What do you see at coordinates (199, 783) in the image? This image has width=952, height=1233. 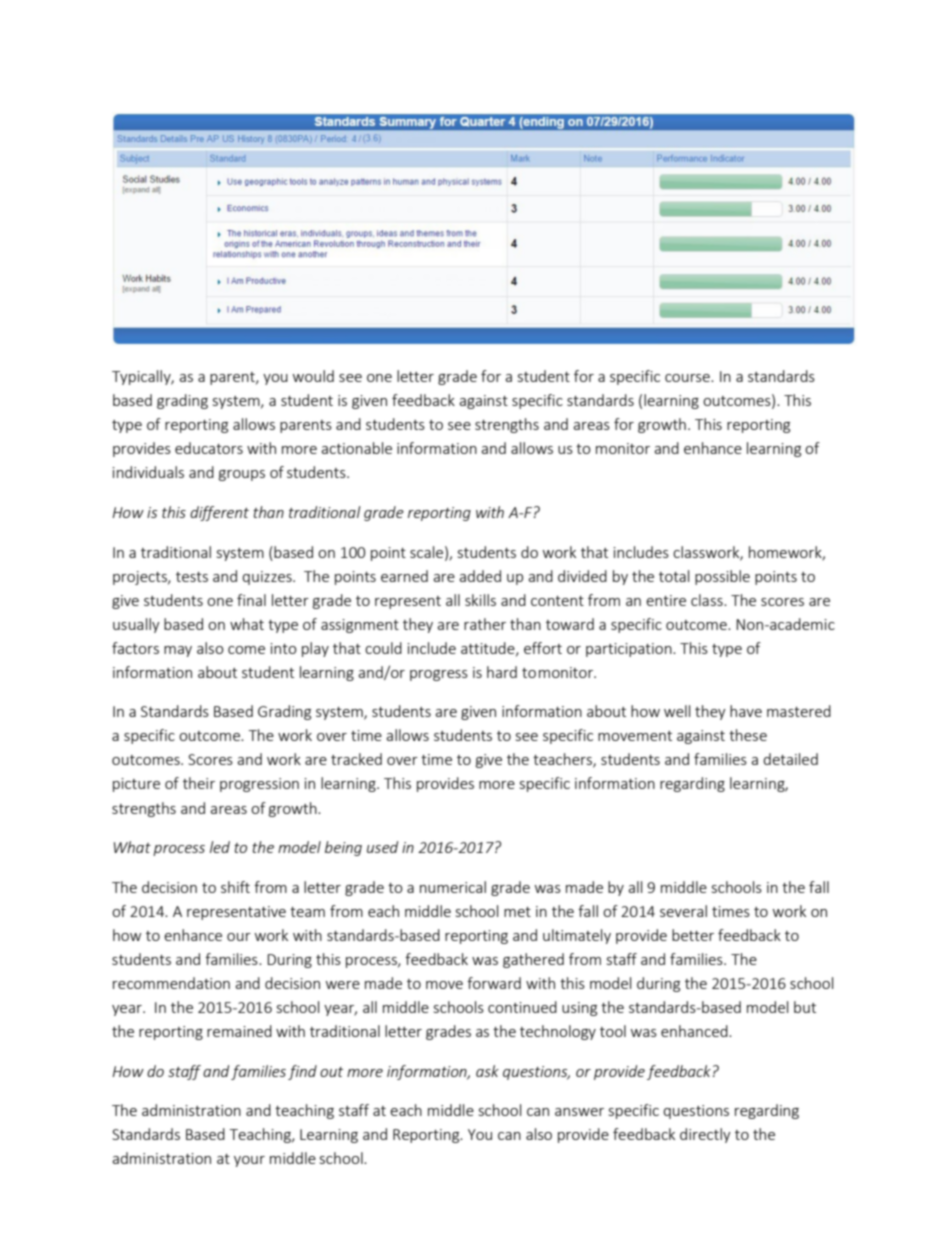 I see `their` at bounding box center [199, 783].
